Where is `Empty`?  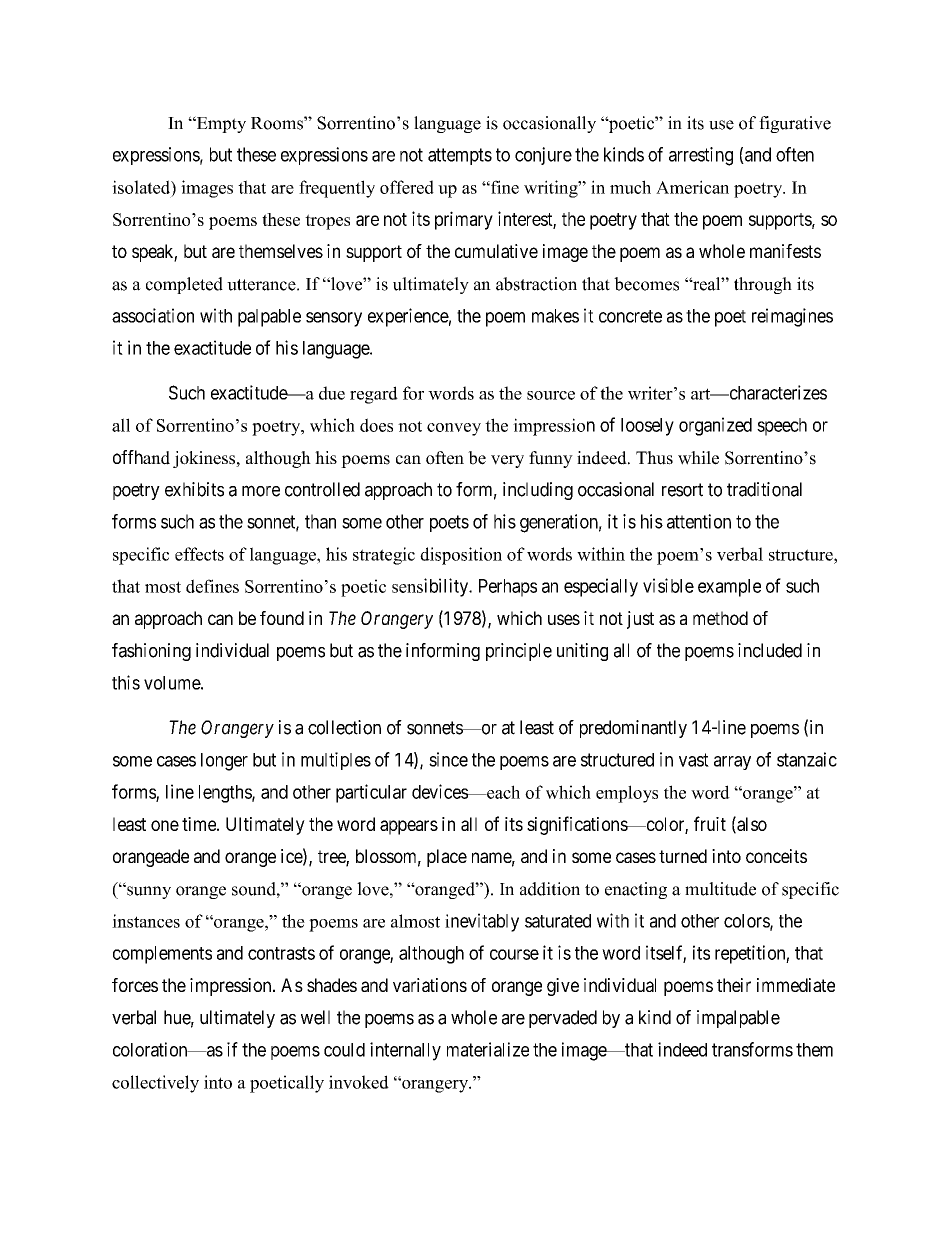
Empty is located at coordinates (220, 124).
